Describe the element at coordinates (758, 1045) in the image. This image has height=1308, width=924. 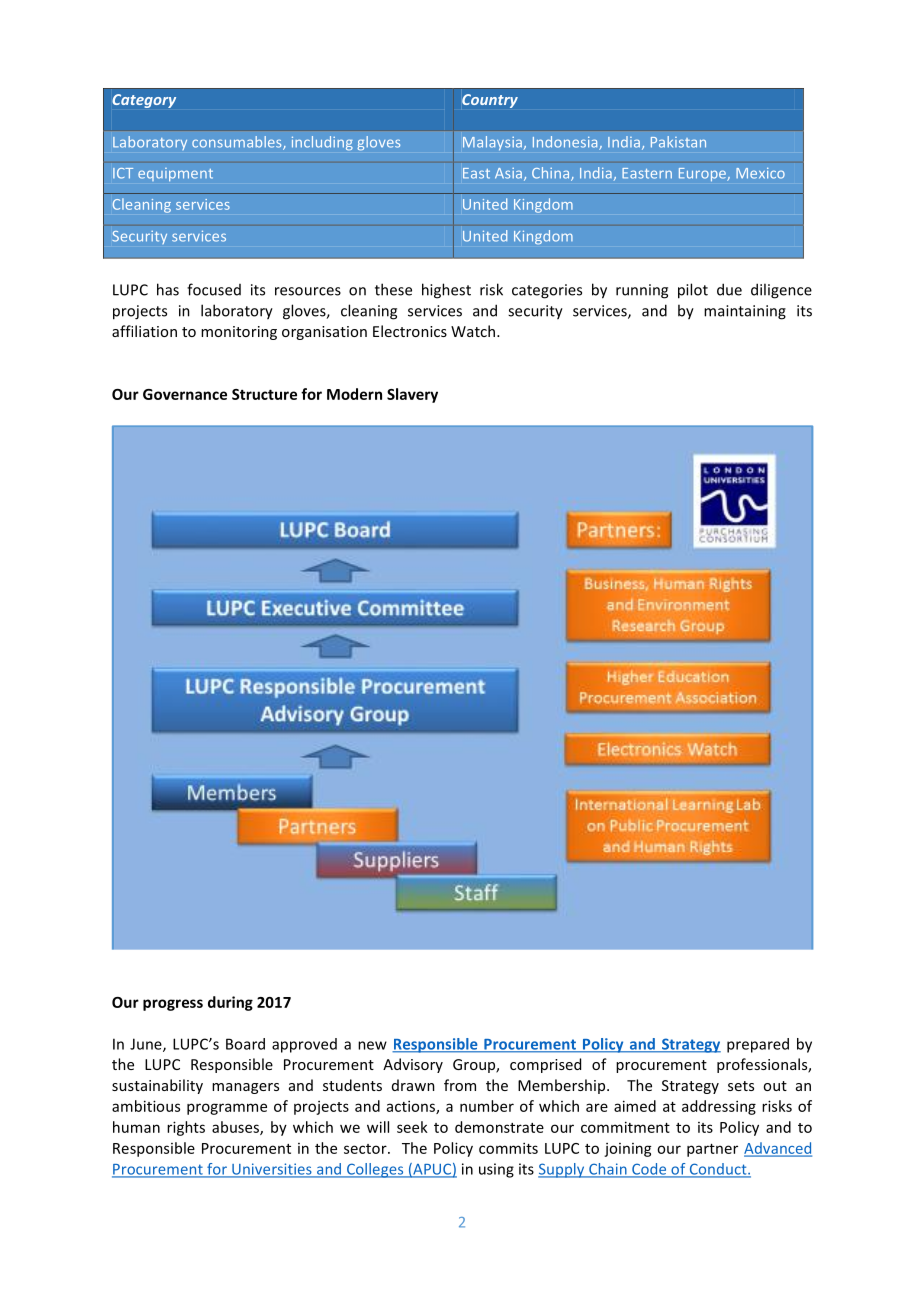
I see `prepared` at that location.
